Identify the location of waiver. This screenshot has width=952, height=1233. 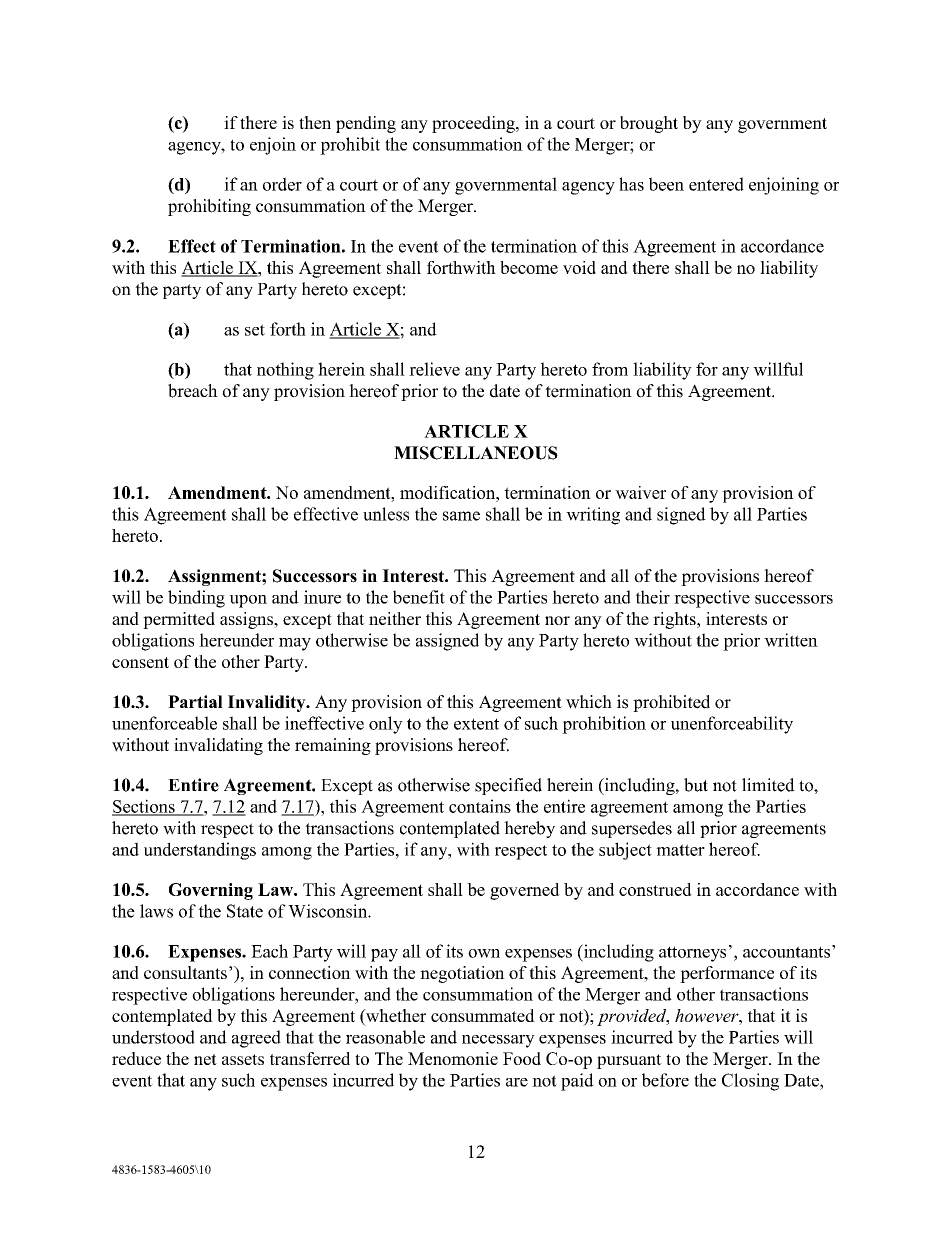
(640, 492).
